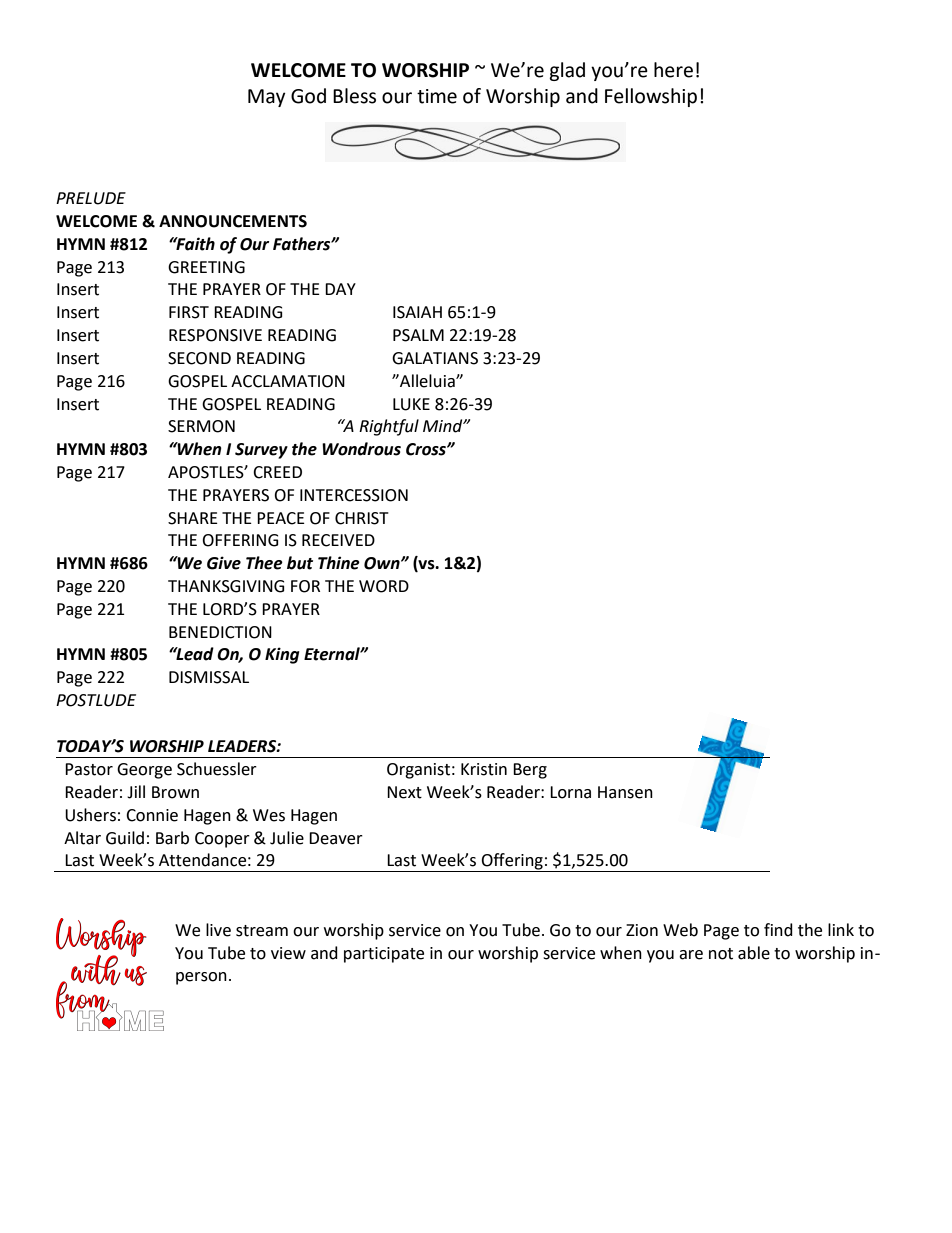  Describe the element at coordinates (437, 96) in the page. I see `time` at that location.
